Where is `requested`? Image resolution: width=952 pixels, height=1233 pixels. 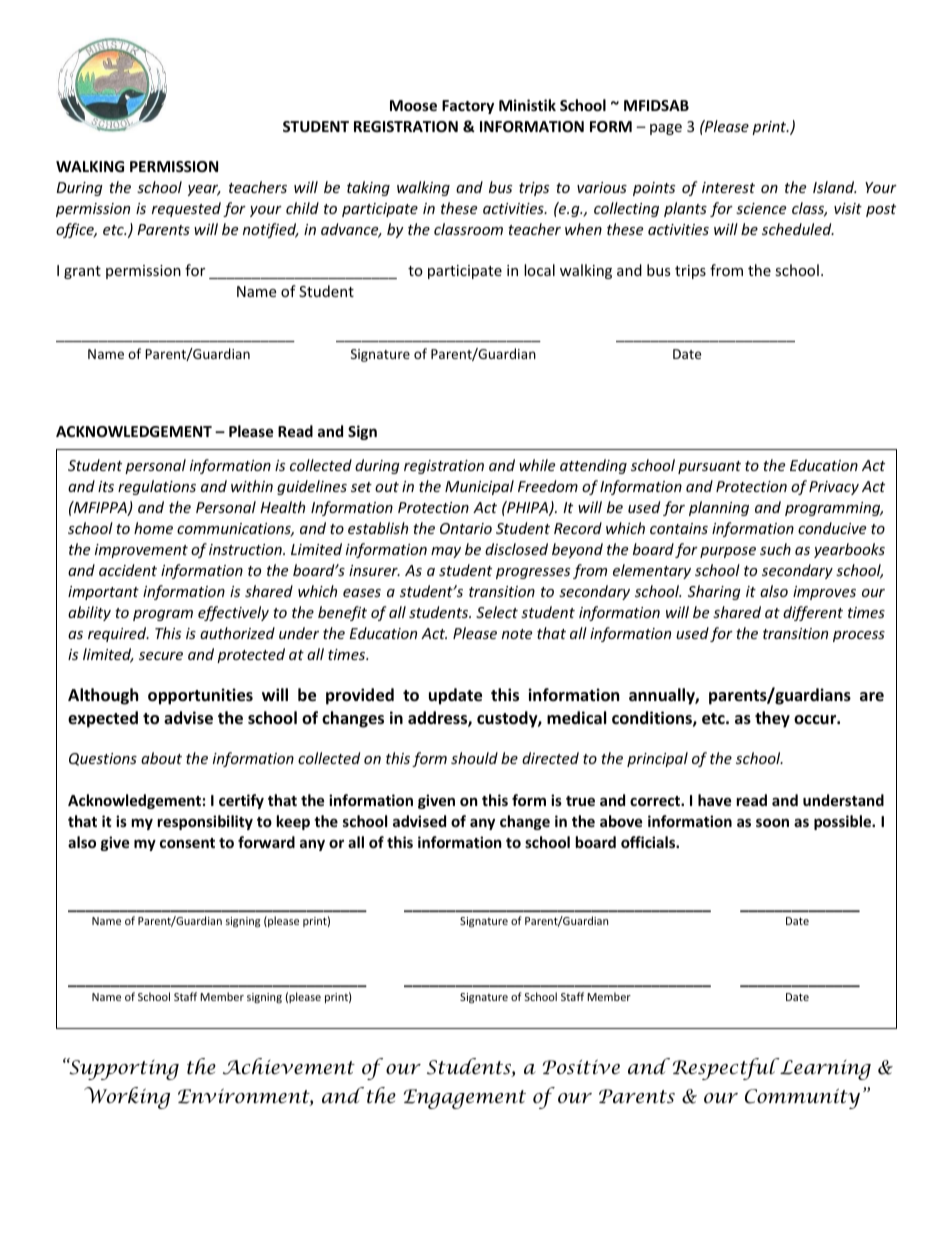
requested is located at coordinates (186, 209).
